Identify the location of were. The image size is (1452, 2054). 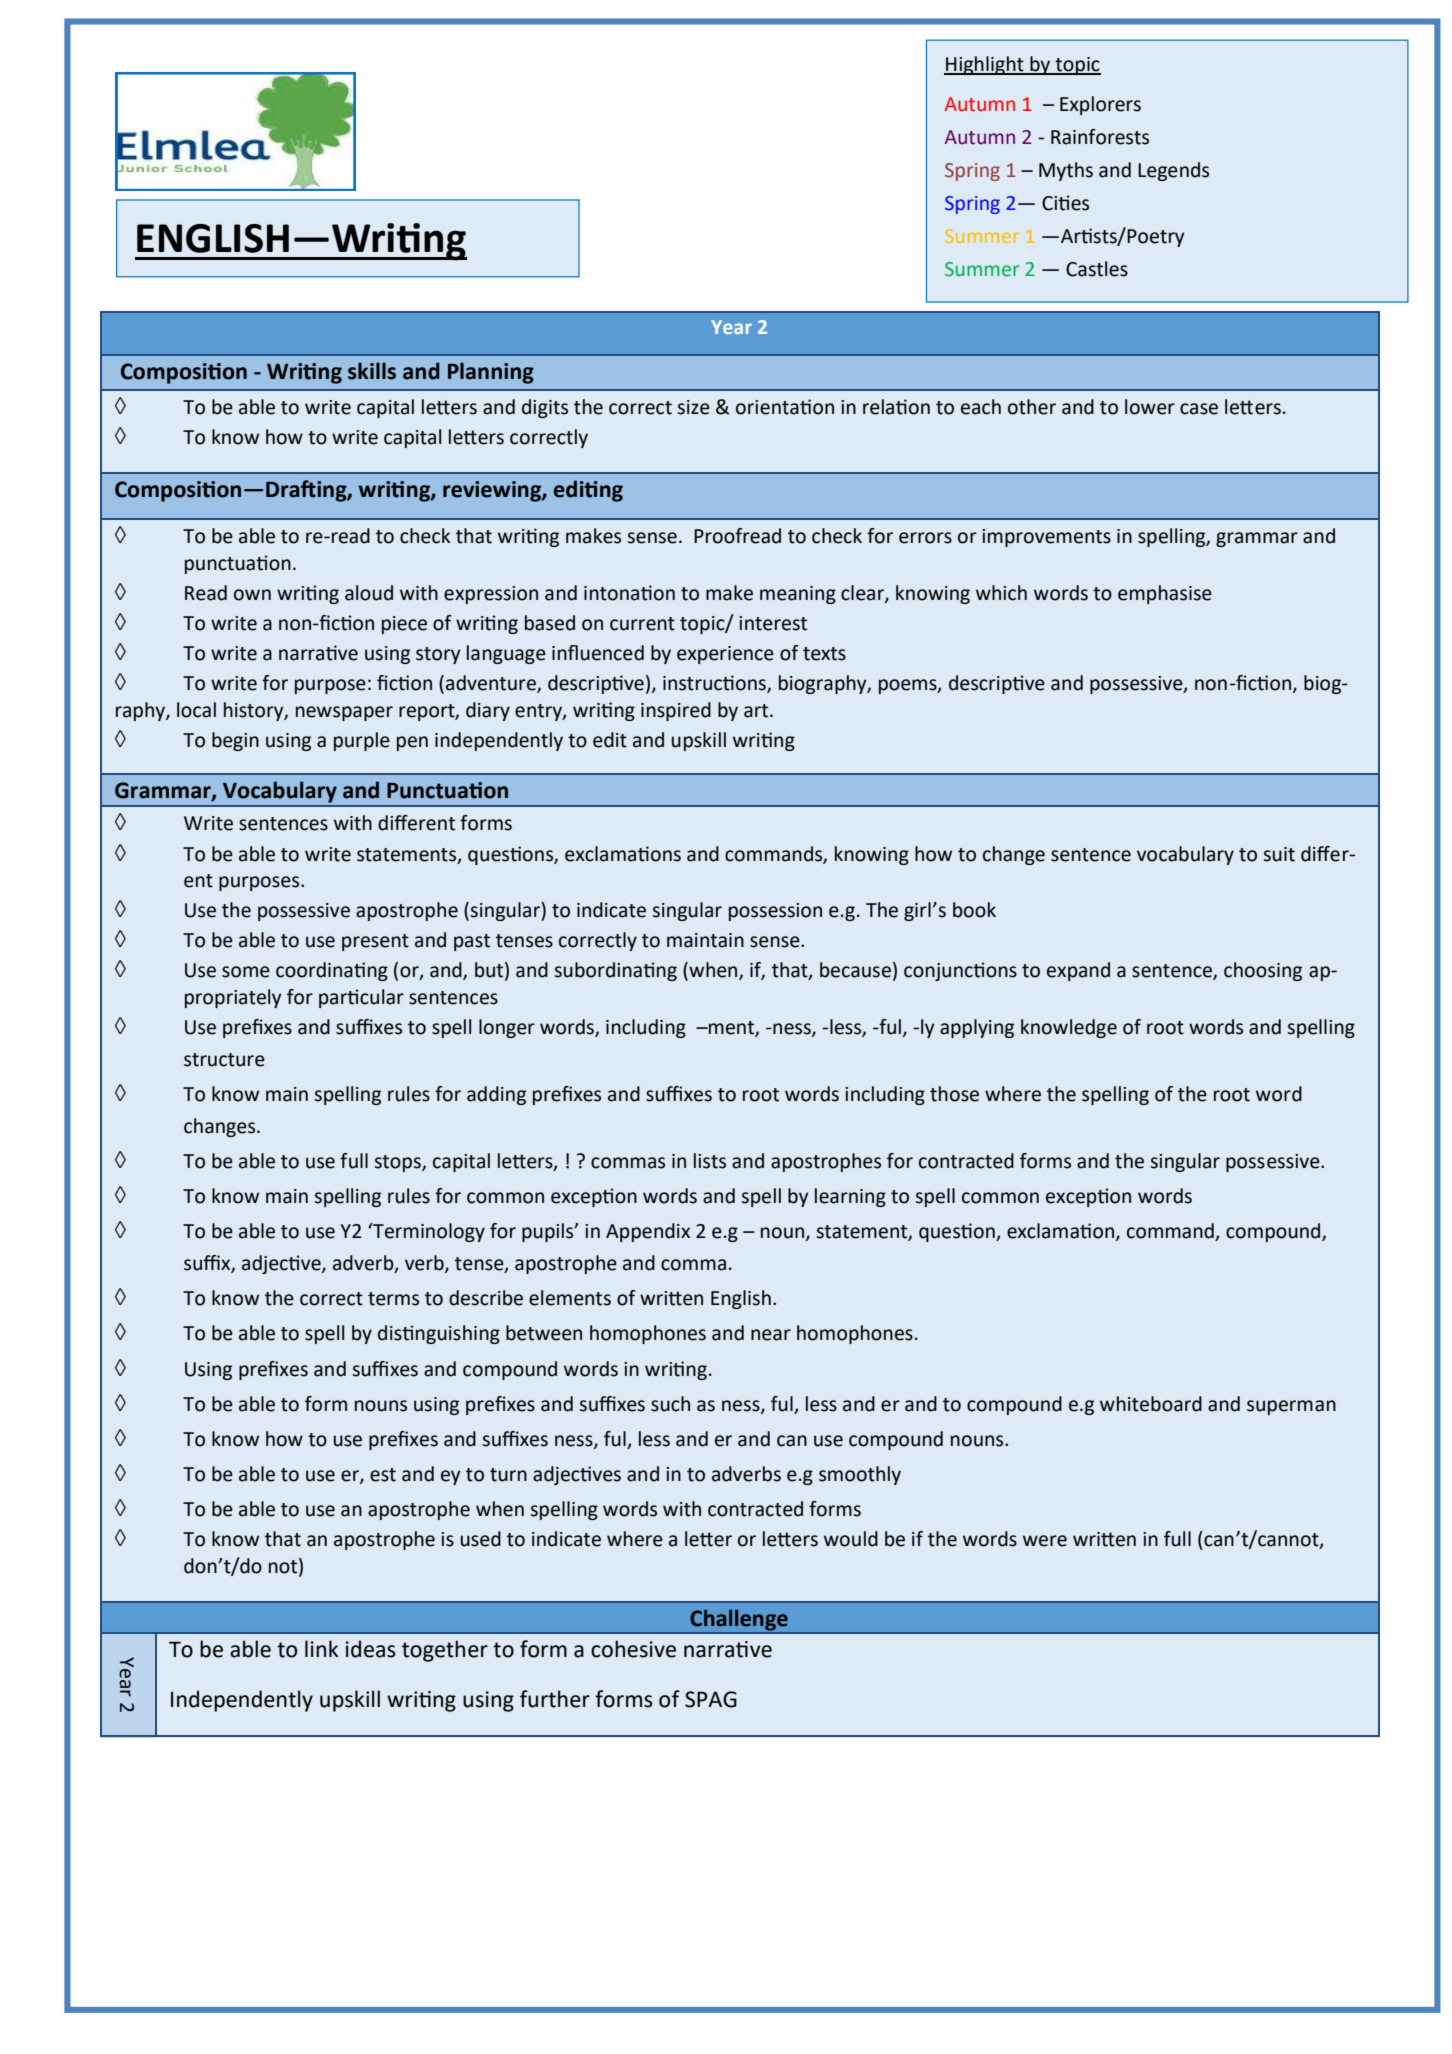
(1045, 1541).
